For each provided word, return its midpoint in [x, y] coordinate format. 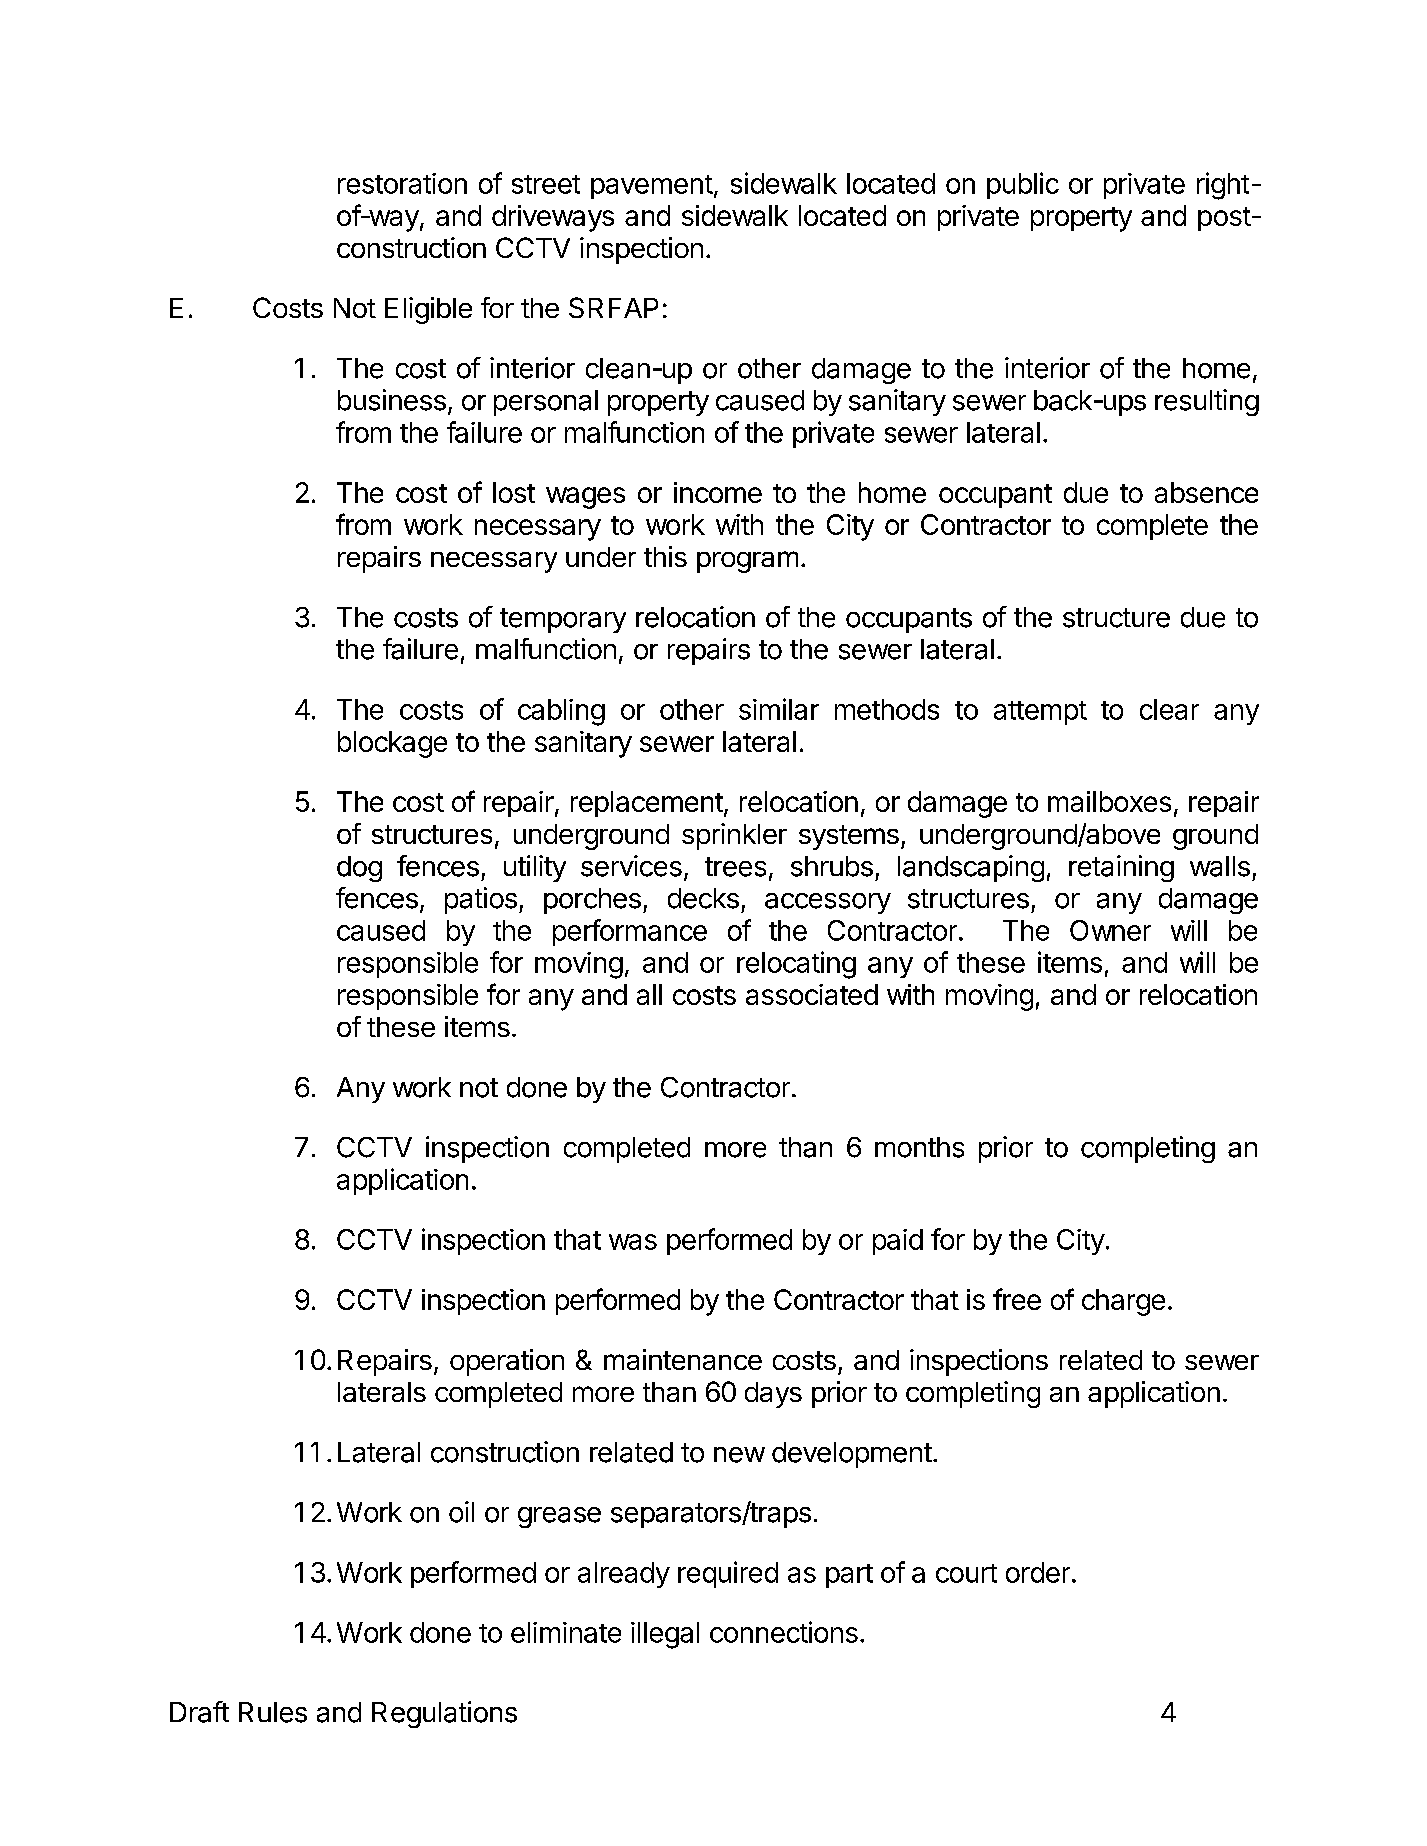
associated [812, 994]
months [919, 1147]
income [718, 492]
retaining [1121, 868]
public [1023, 185]
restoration [402, 183]
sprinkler [734, 836]
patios [481, 900]
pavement [652, 187]
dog [359, 869]
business [392, 400]
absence [1206, 492]
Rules [273, 1712]
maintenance [683, 1359]
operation [507, 1362]
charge [1123, 1302]
